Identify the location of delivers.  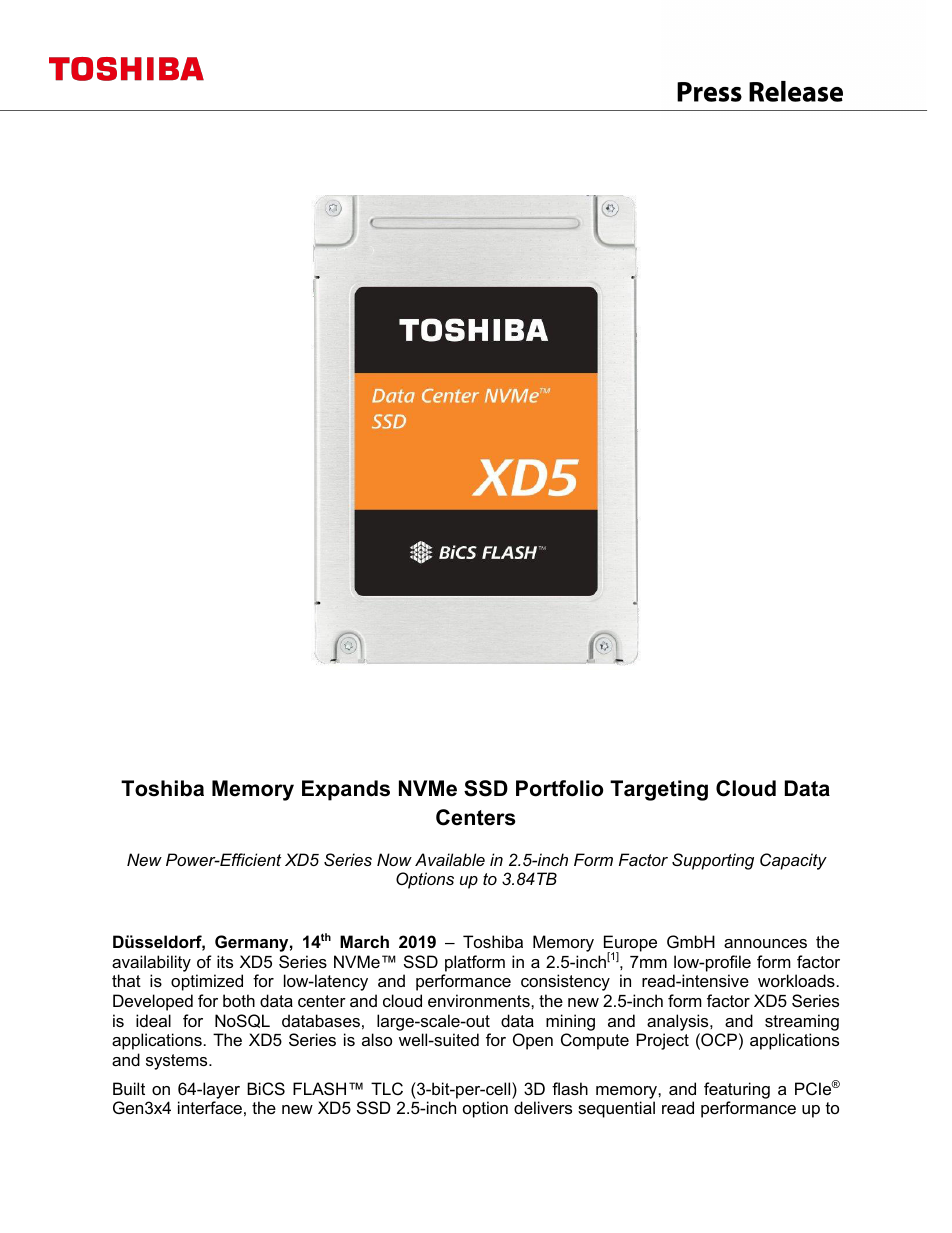
(543, 1107).
